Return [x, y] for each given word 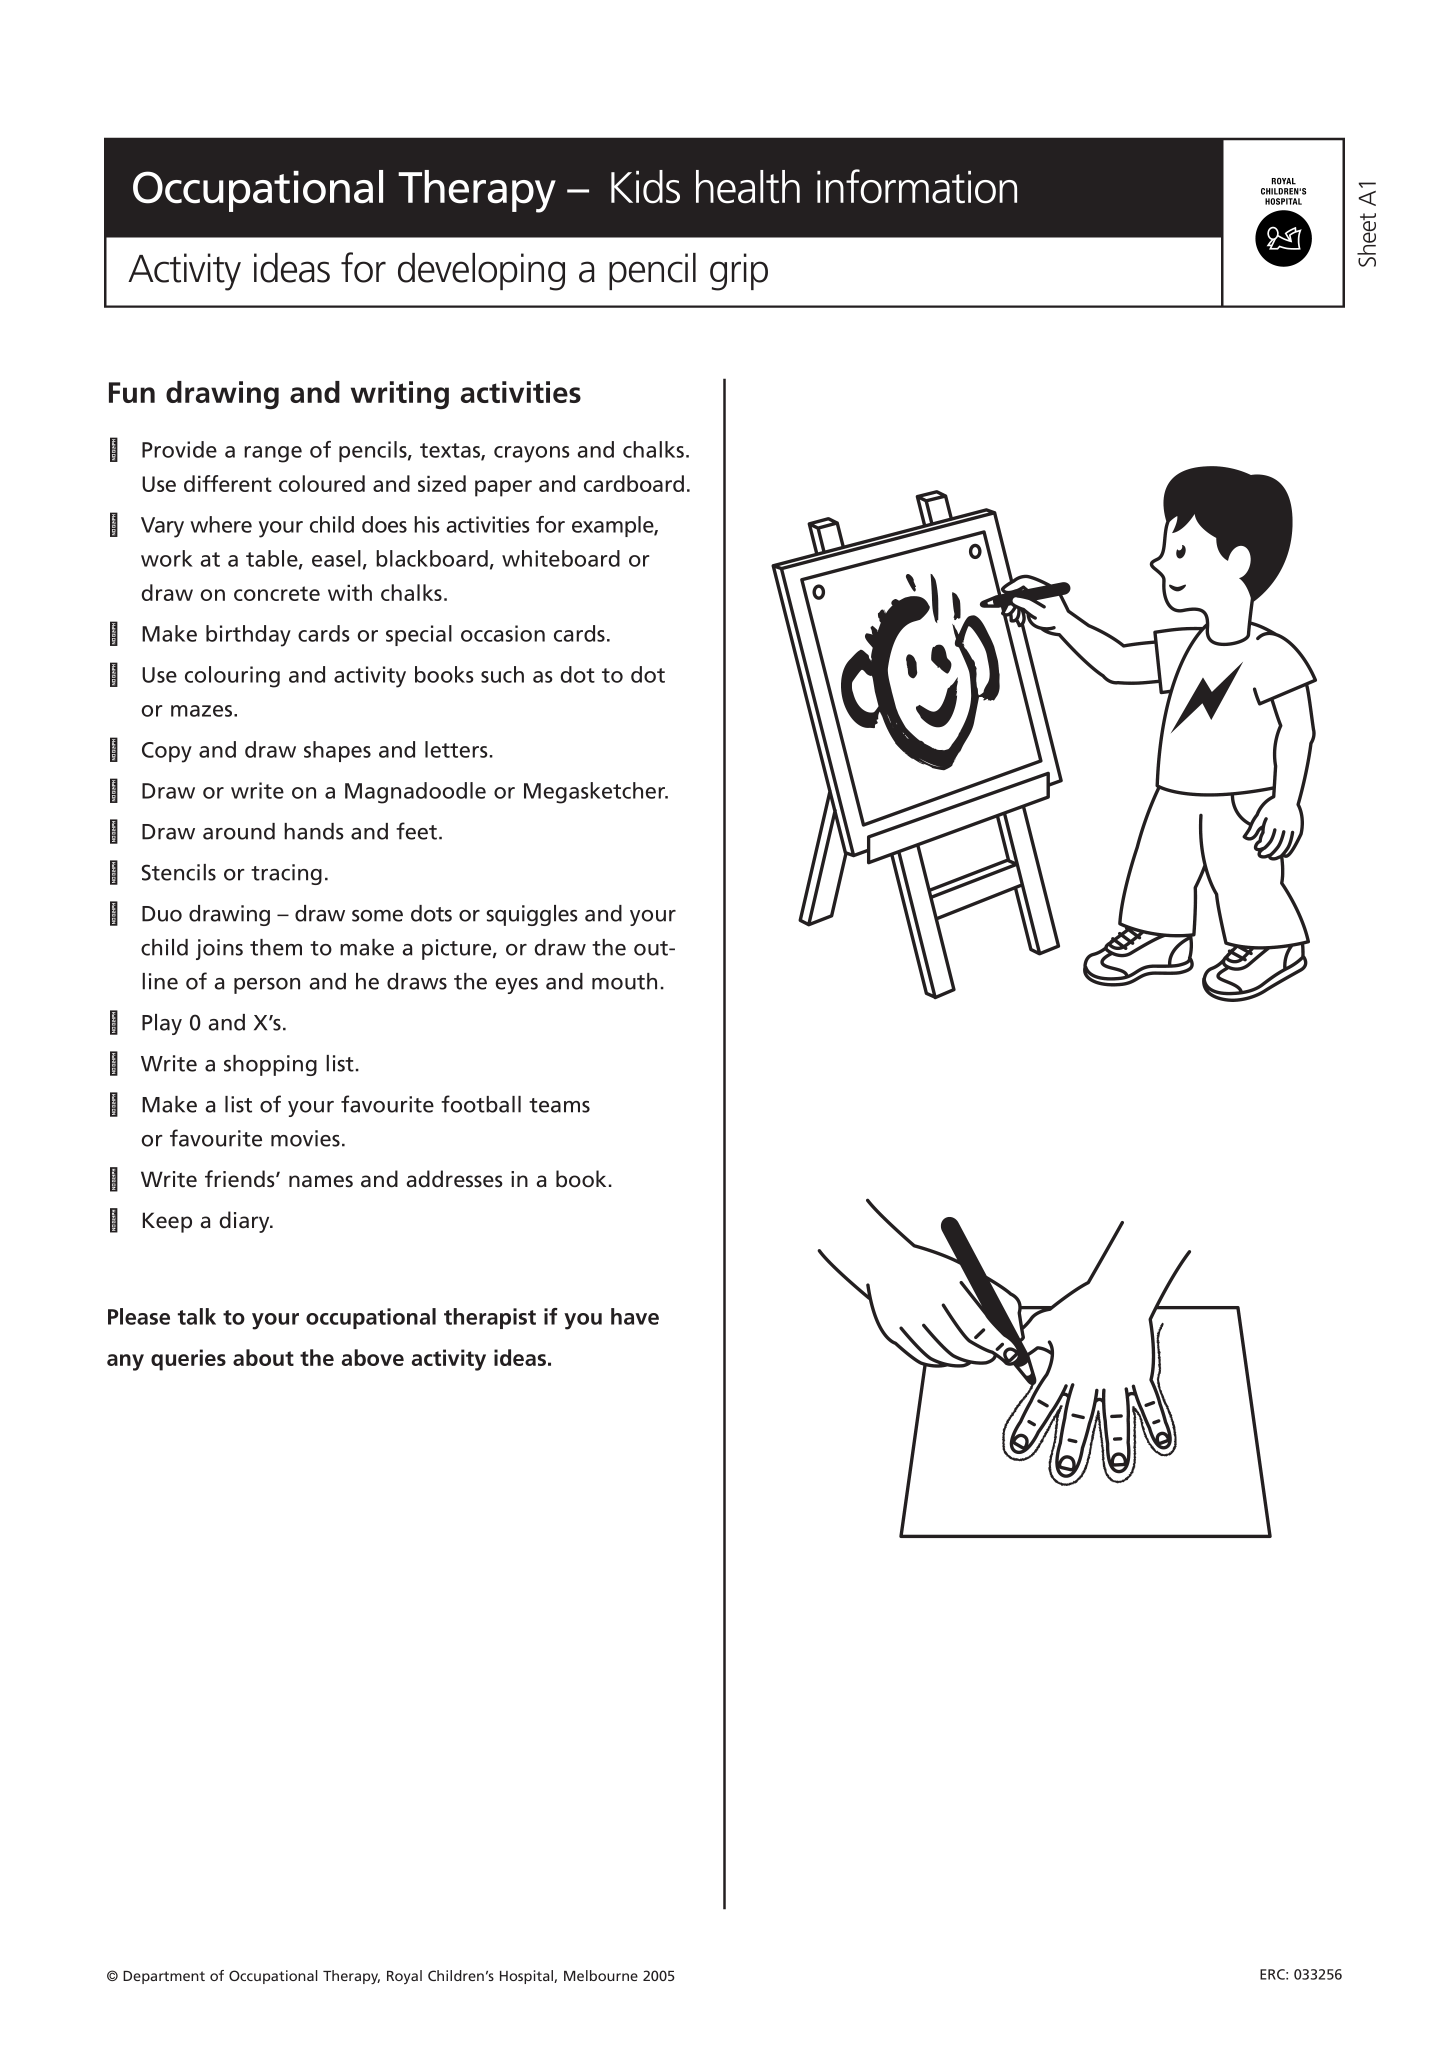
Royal [404, 1977]
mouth [624, 981]
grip [739, 272]
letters [456, 749]
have [635, 1316]
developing [481, 272]
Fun [132, 392]
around [239, 831]
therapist [490, 1318]
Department [164, 1977]
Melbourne [601, 1975]
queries [188, 1360]
